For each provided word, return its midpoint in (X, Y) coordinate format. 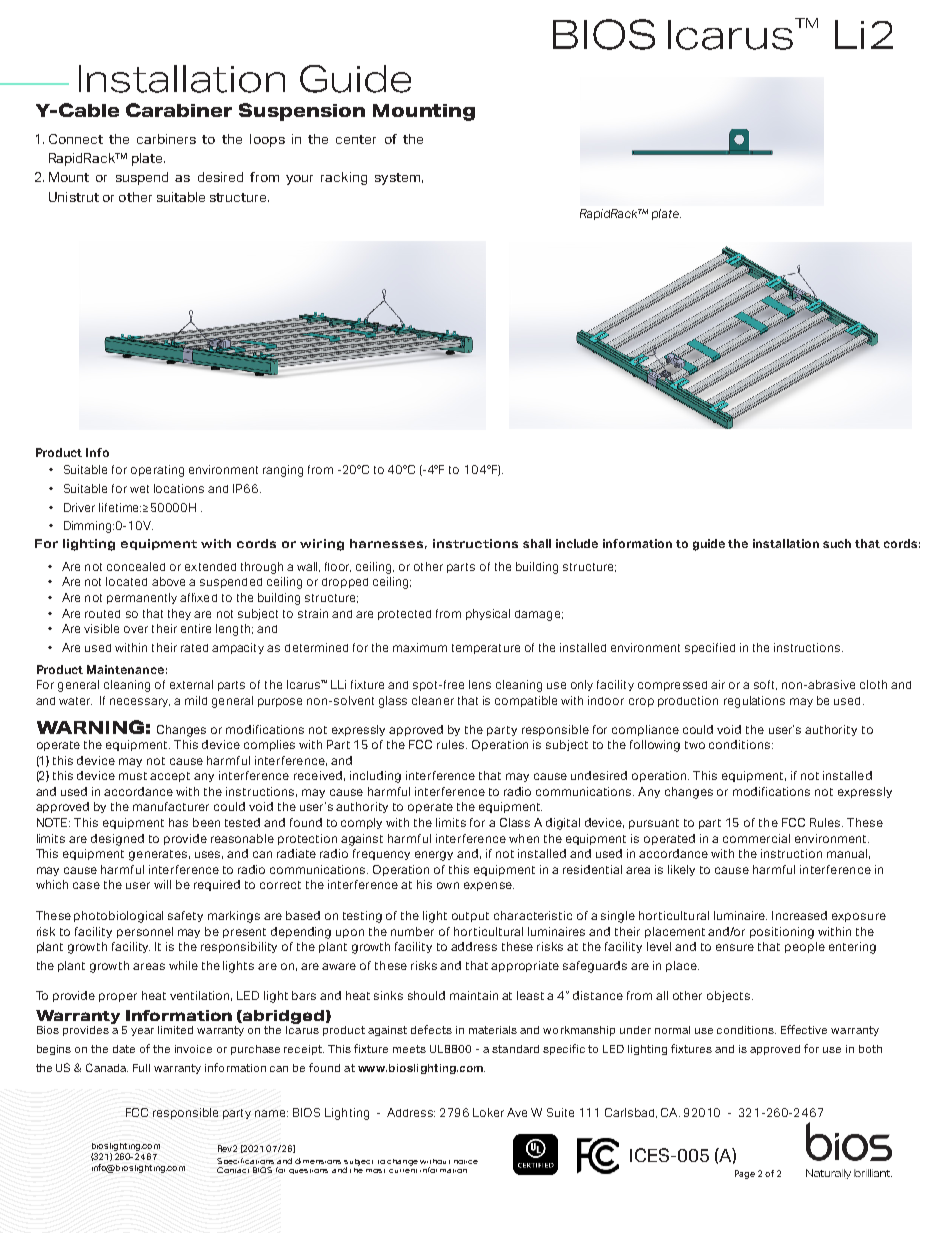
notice (466, 1162)
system (397, 179)
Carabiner (179, 110)
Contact (233, 1170)
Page (745, 1174)
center (356, 139)
